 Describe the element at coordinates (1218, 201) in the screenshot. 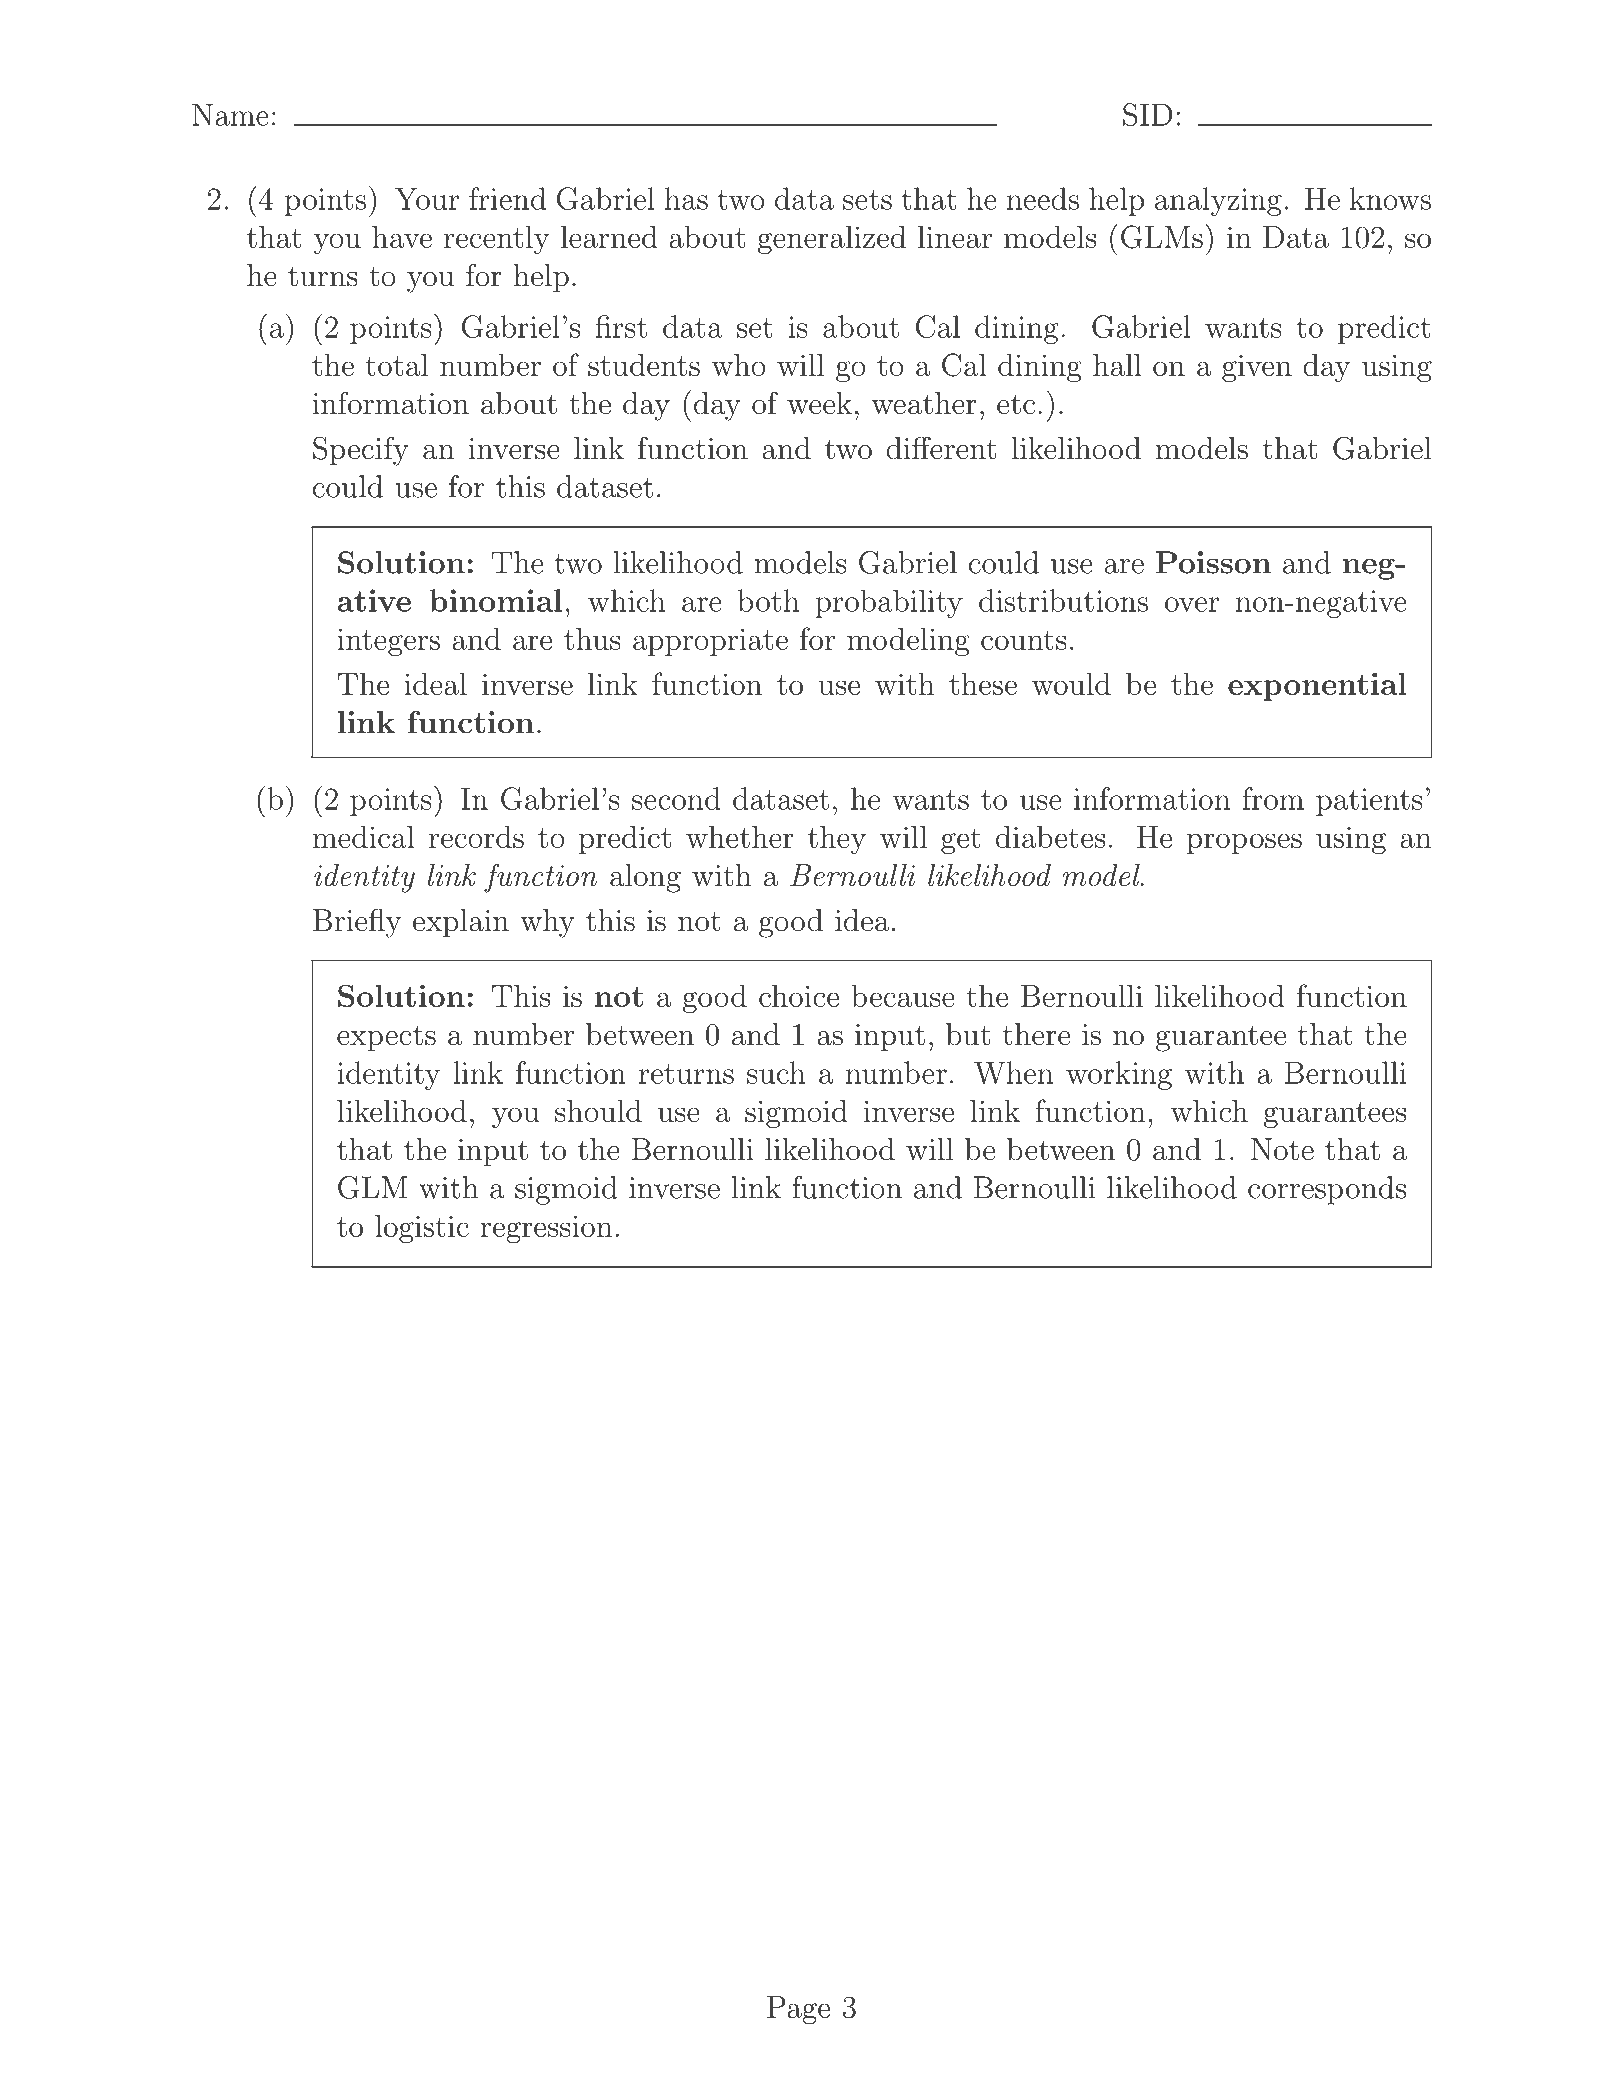

I see `analyzing` at that location.
